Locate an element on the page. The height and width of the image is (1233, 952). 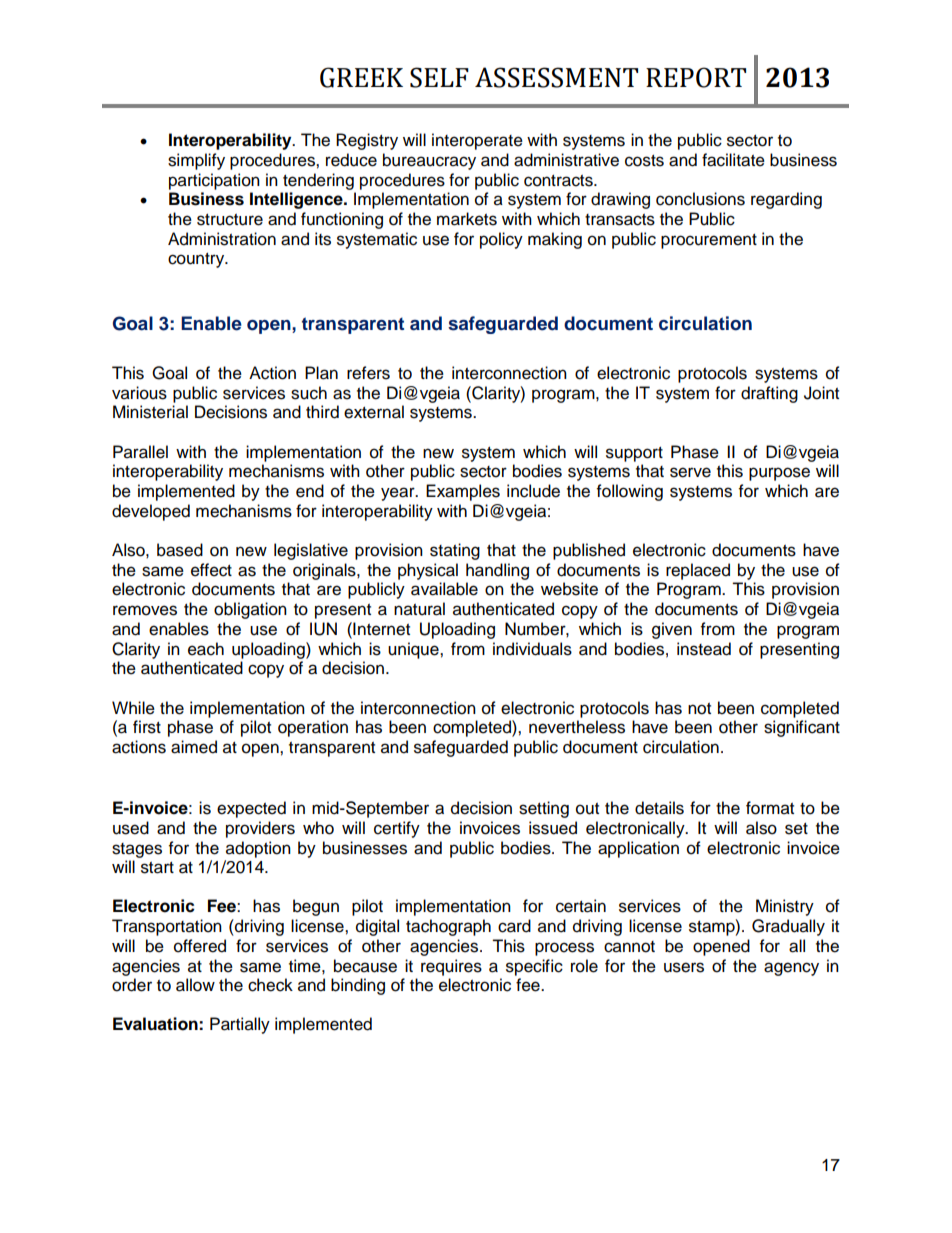
allow is located at coordinates (195, 985).
